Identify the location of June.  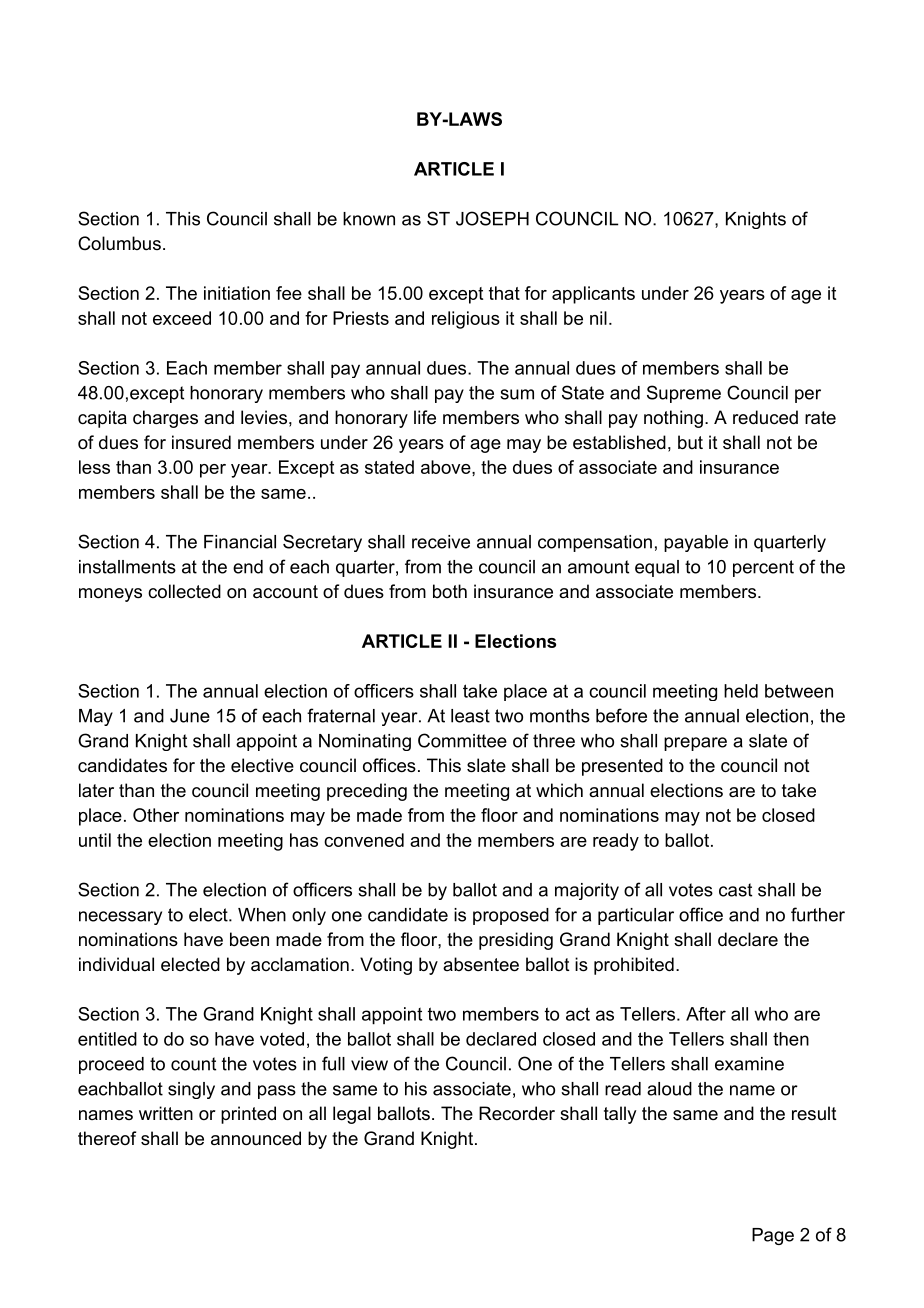
(190, 716).
